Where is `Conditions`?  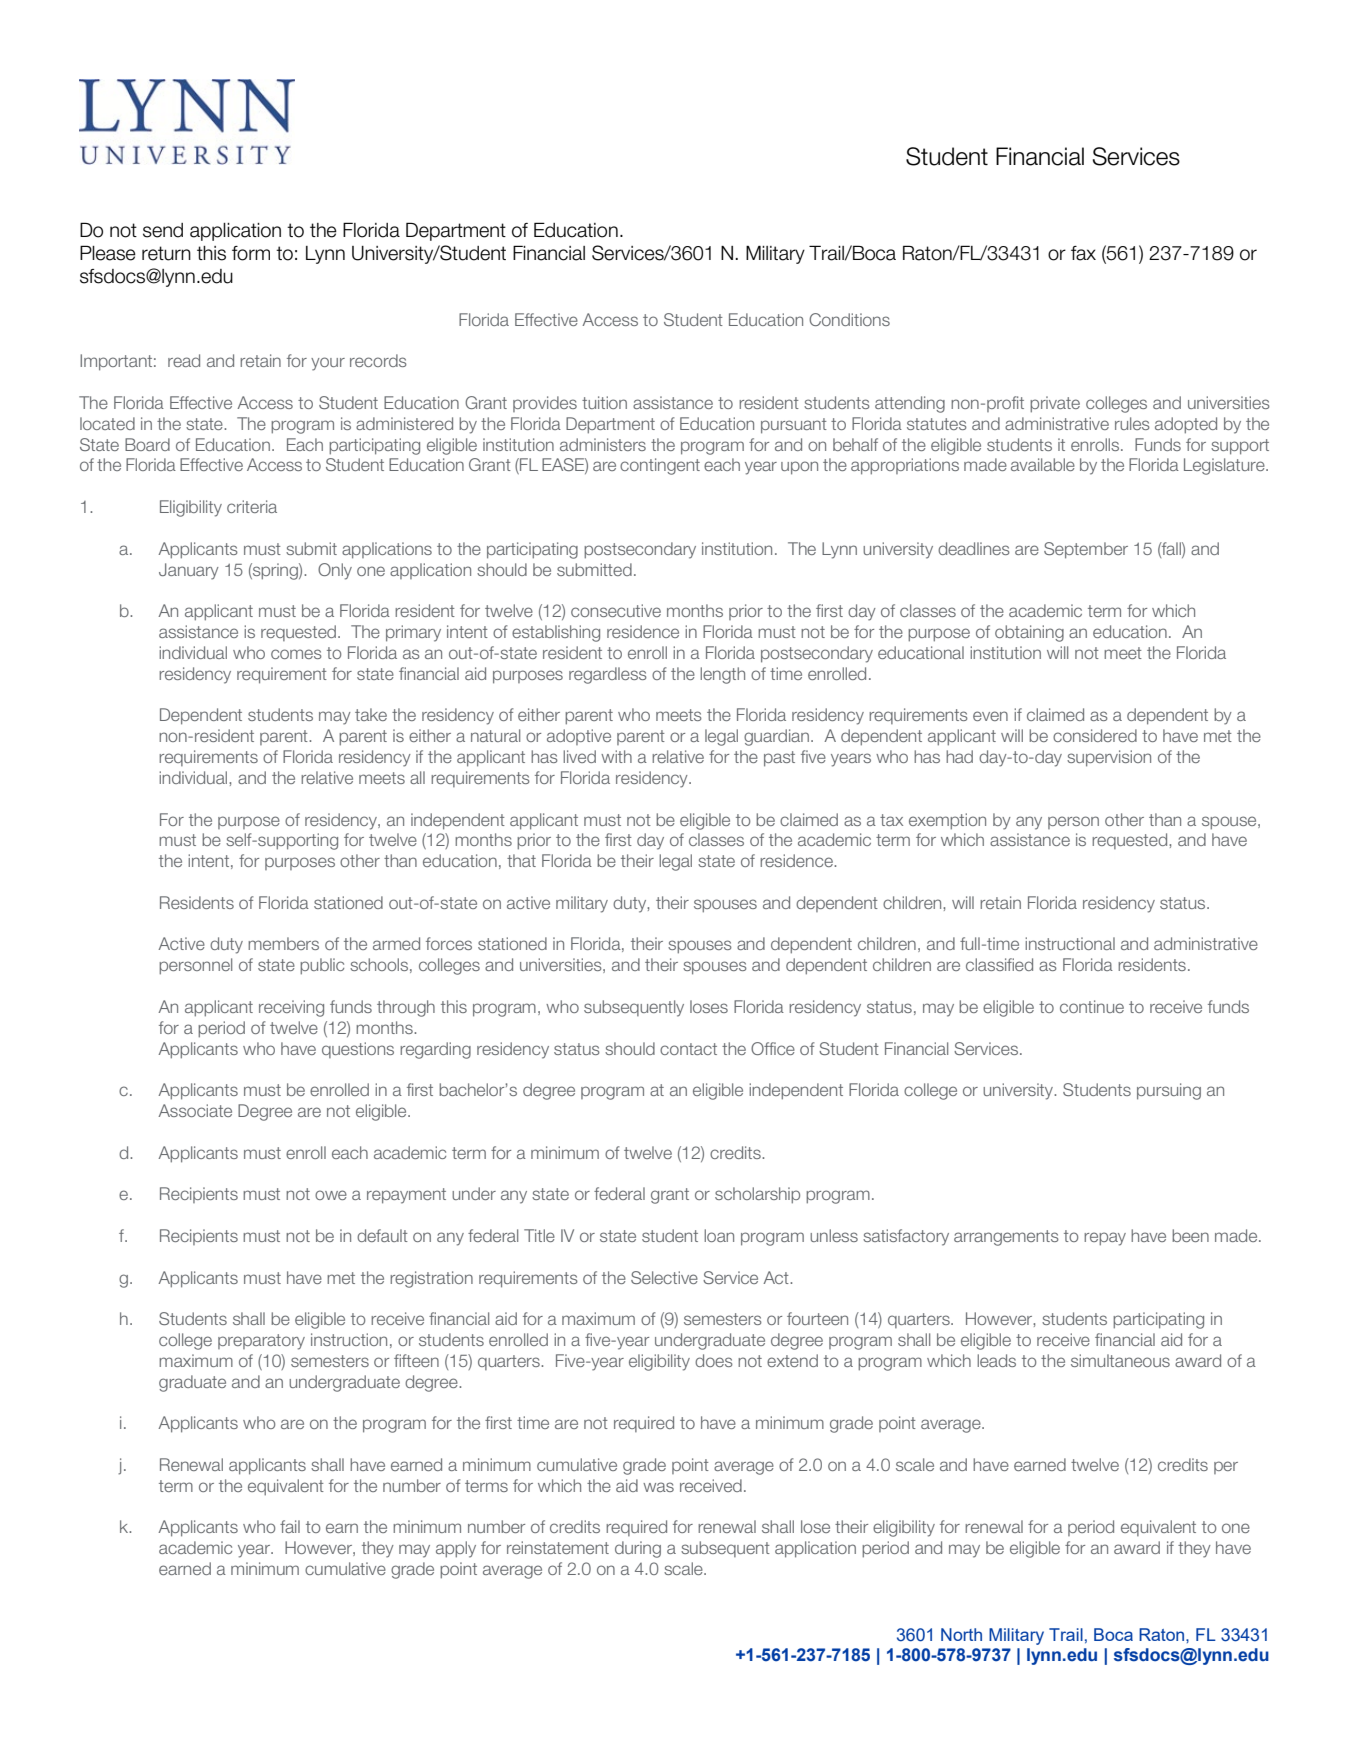
Conditions is located at coordinates (849, 319).
